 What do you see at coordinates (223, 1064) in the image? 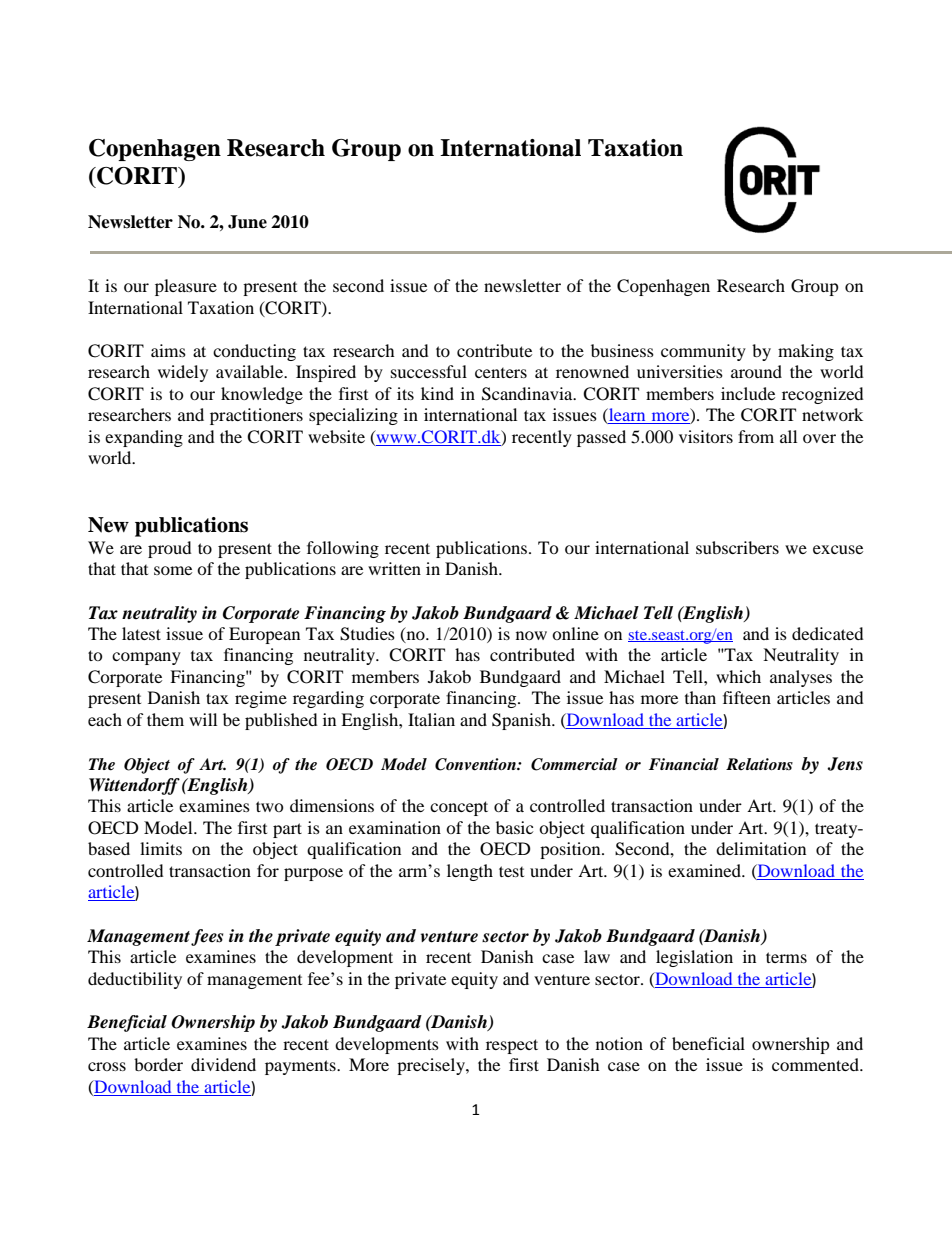
I see `dividend` at bounding box center [223, 1064].
